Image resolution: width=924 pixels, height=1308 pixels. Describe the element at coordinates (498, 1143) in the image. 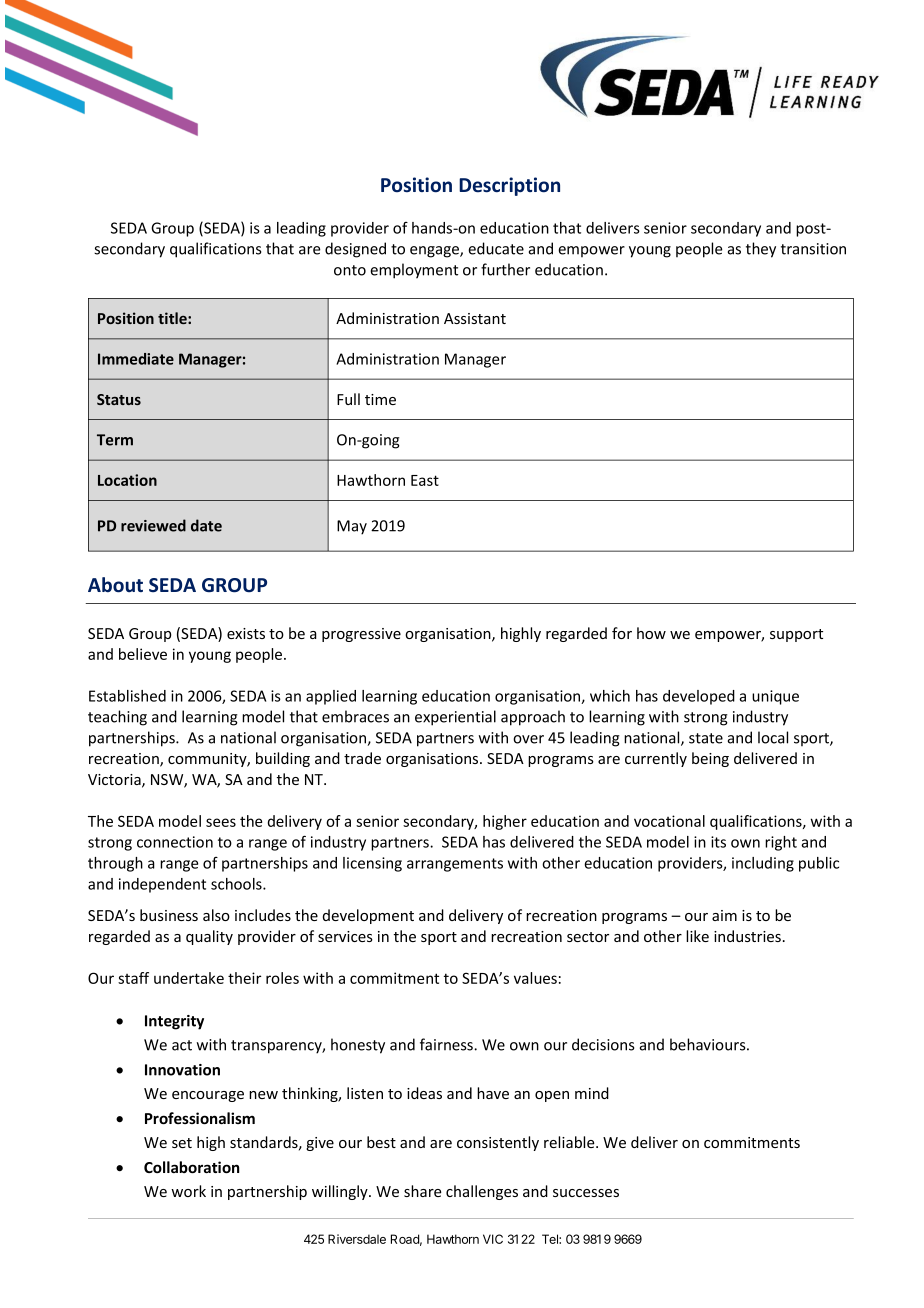

I see `consistently` at that location.
